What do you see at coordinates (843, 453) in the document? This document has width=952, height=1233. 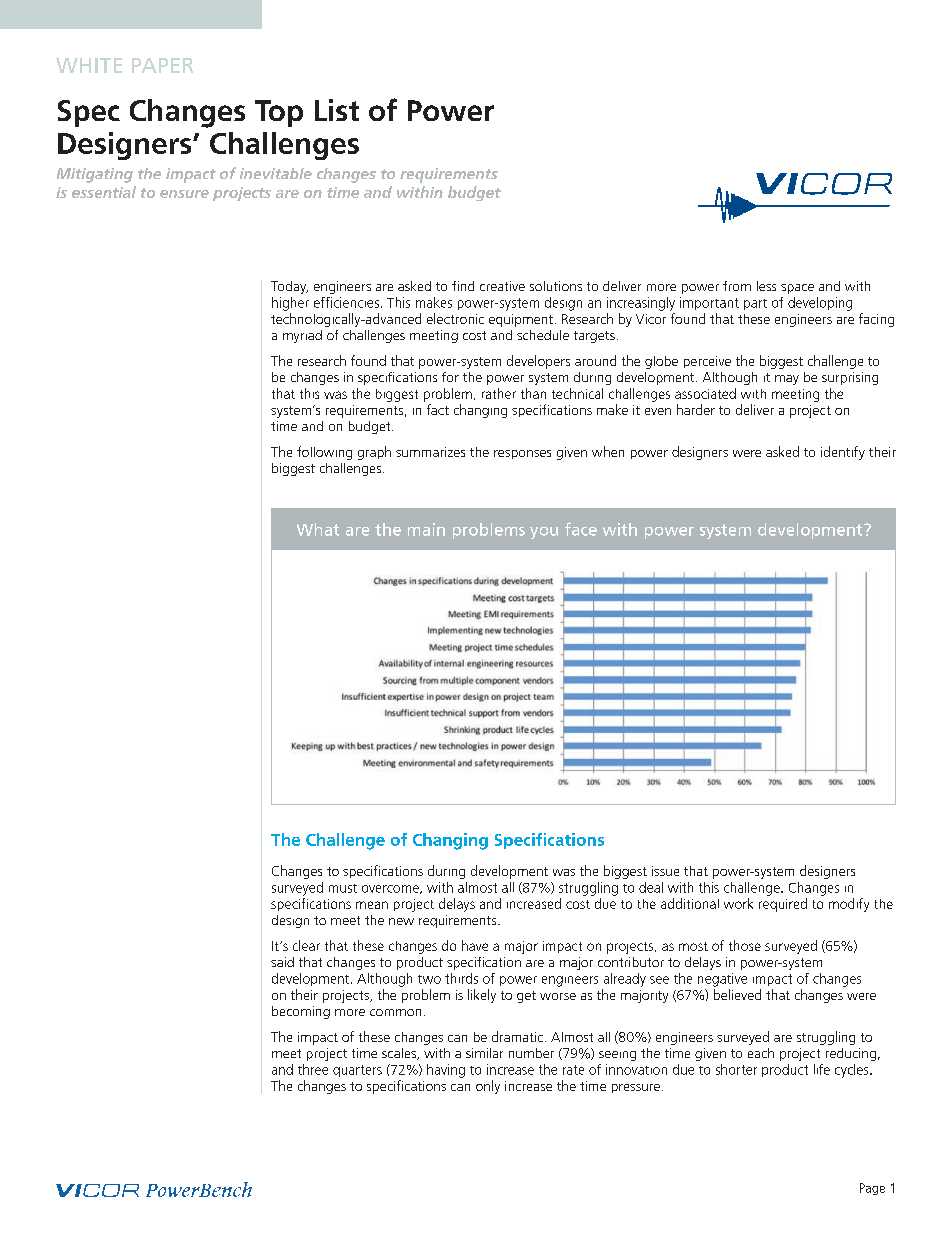 I see `identify` at bounding box center [843, 453].
